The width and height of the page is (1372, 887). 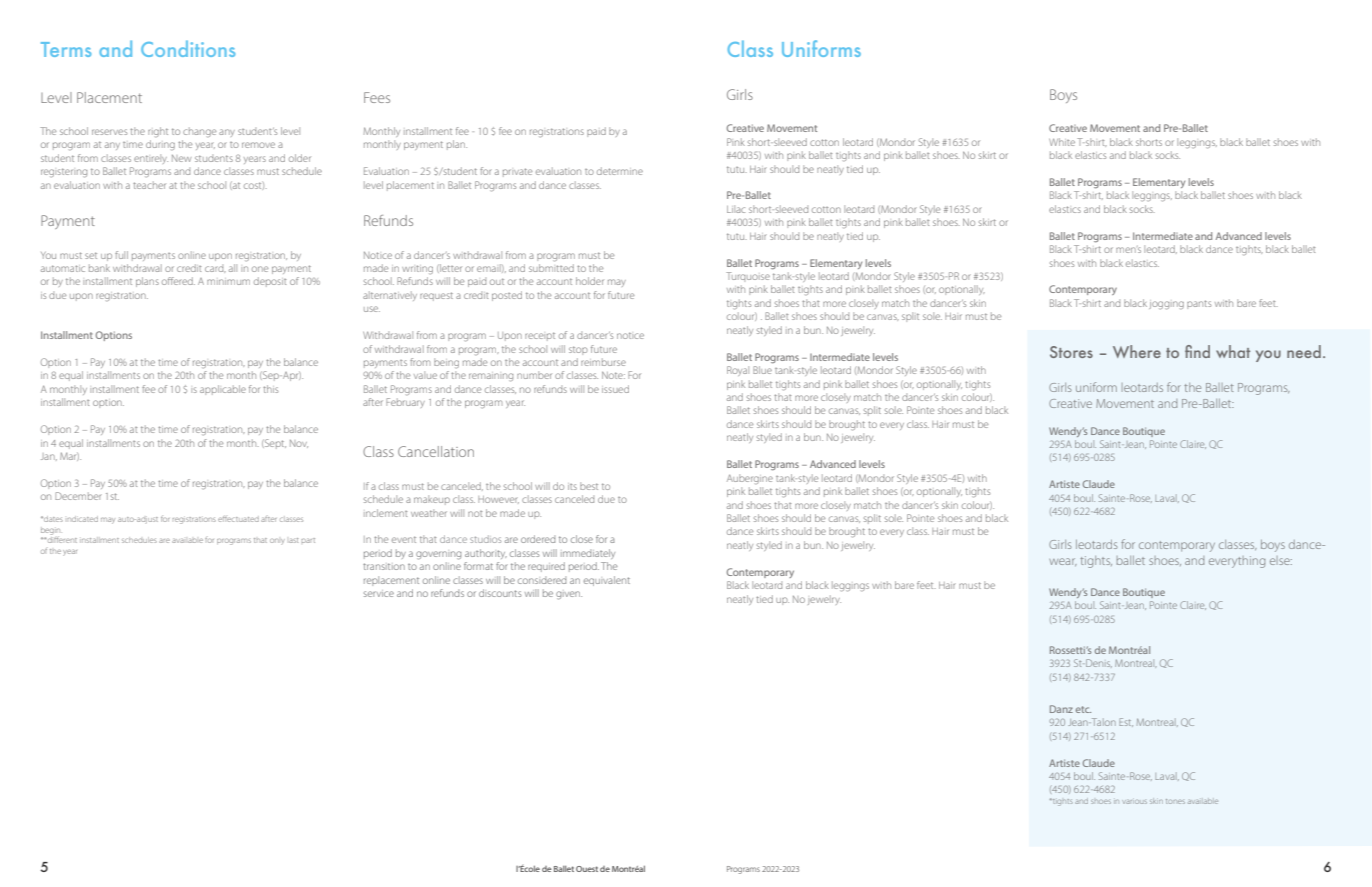 I want to click on Where, so click(x=1137, y=351).
